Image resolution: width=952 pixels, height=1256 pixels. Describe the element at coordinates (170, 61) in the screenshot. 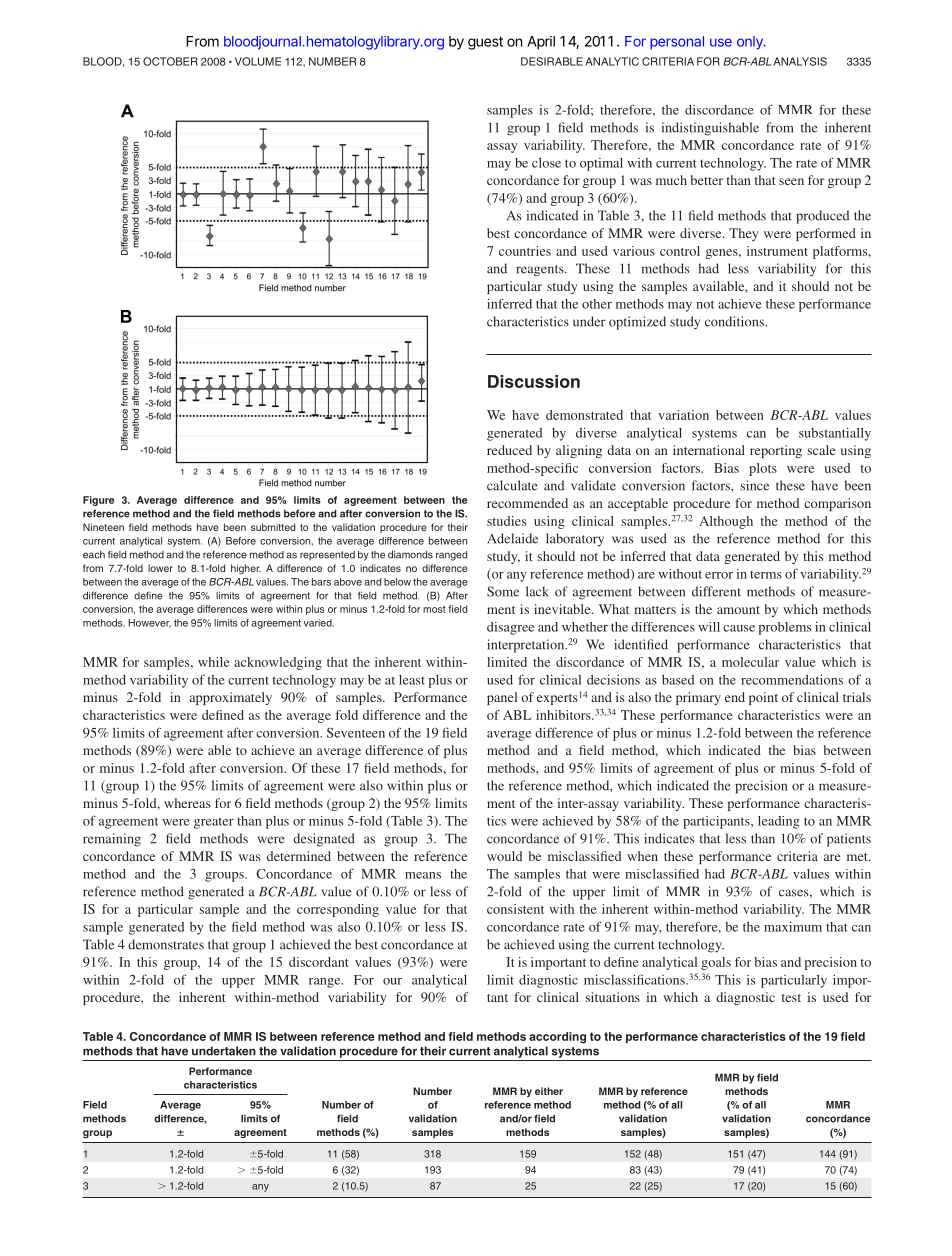

I see `OCTOBER` at that location.
